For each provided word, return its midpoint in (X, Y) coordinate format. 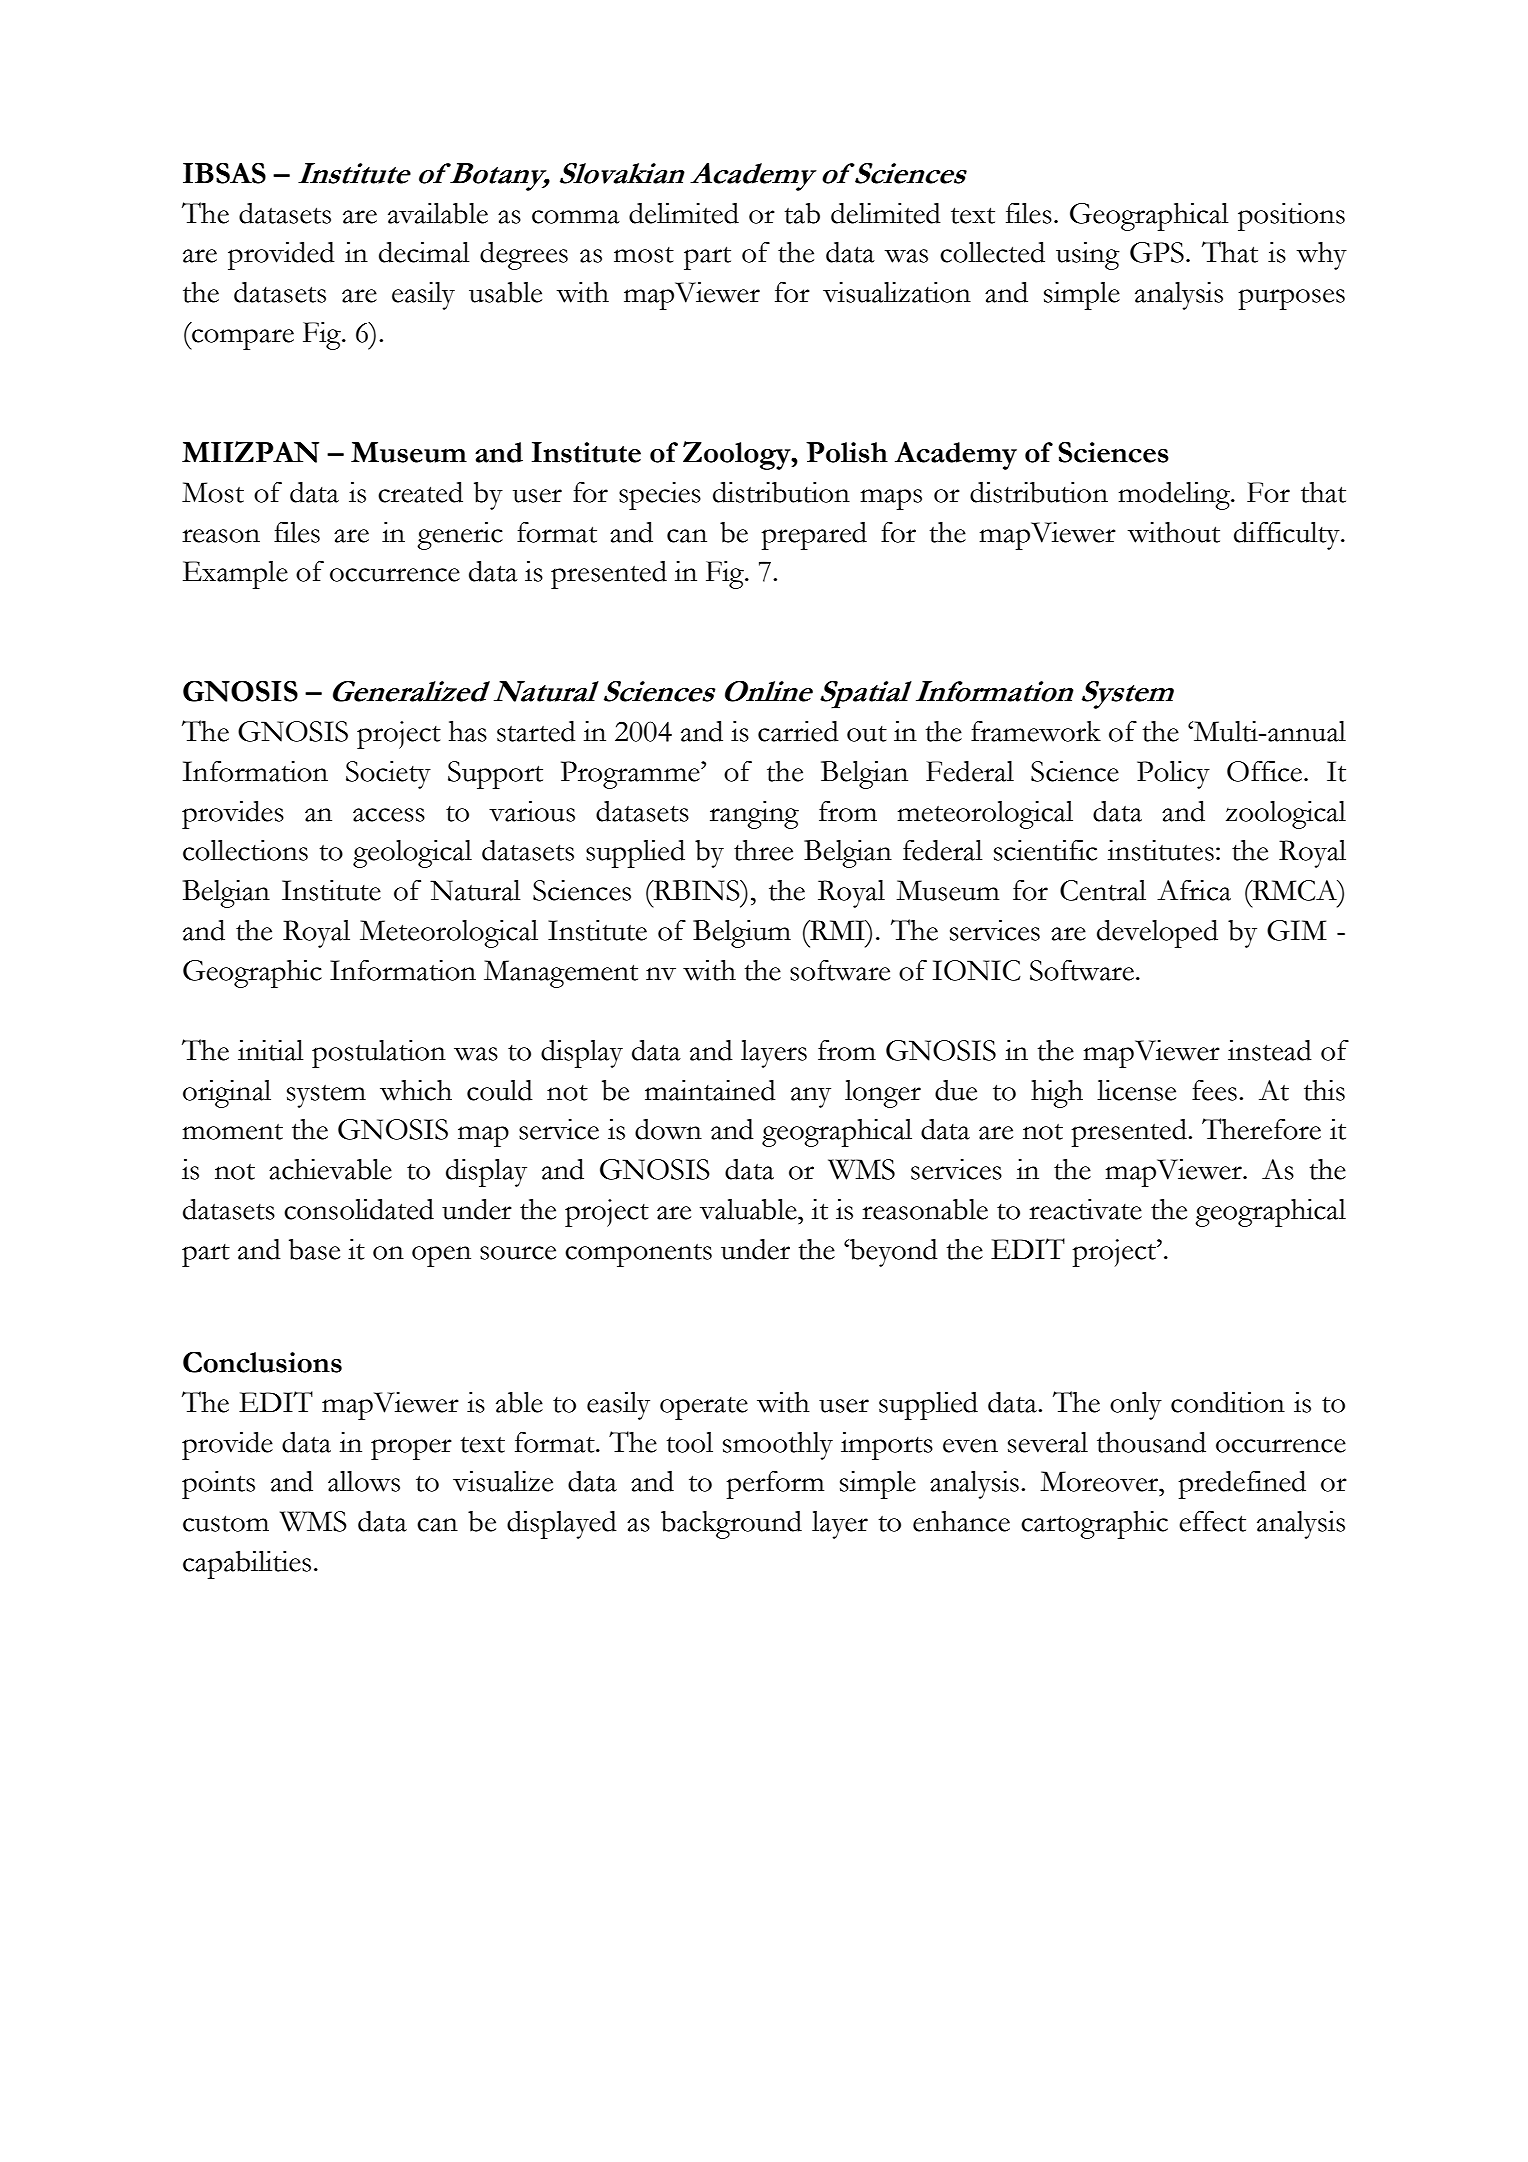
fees (1214, 1090)
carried (798, 731)
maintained (710, 1090)
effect (1212, 1521)
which (416, 1090)
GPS (1157, 252)
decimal (424, 252)
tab (802, 213)
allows (364, 1481)
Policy (1173, 775)
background (731, 1525)
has (468, 731)
